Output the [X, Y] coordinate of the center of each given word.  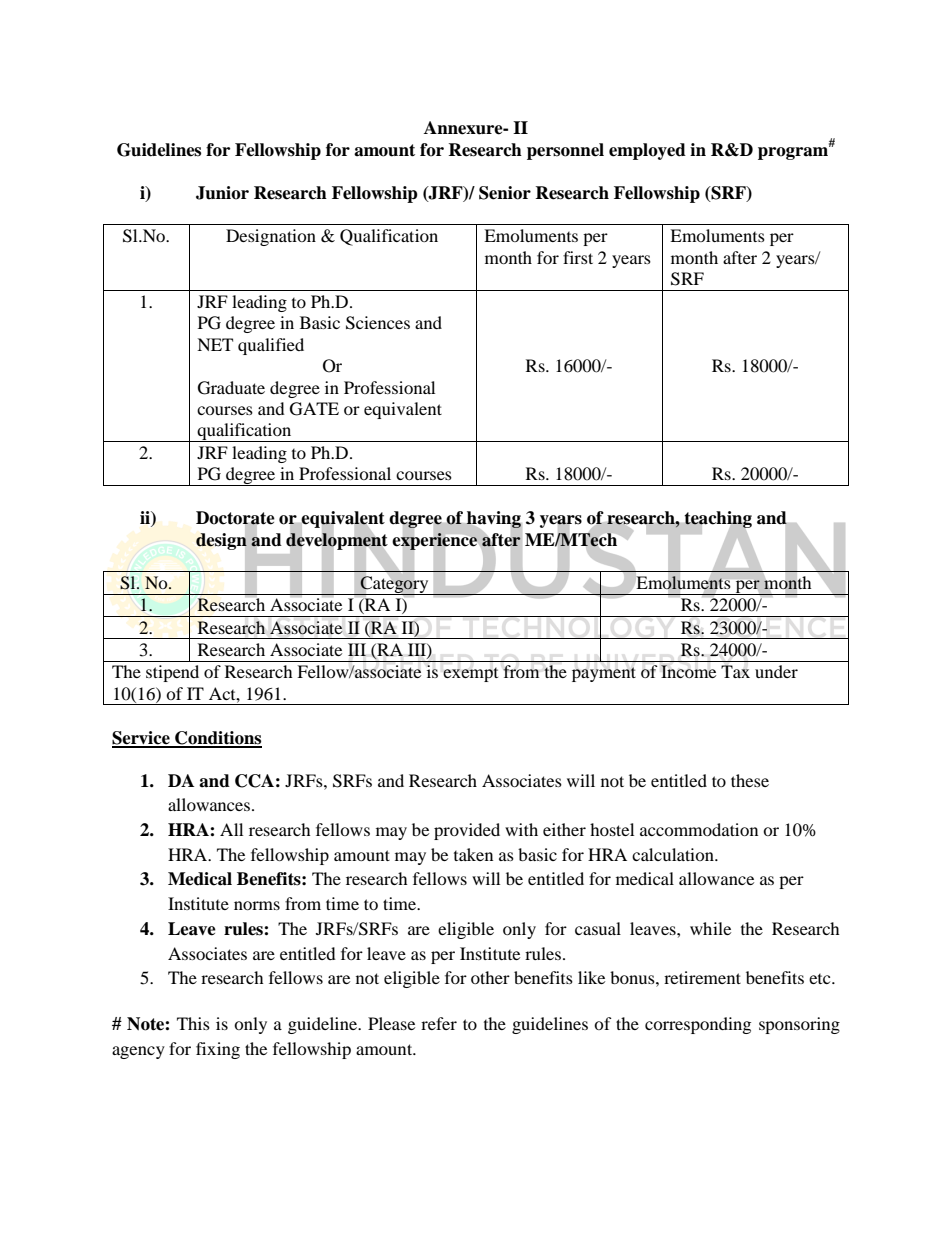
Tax [735, 671]
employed [647, 151]
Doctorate [235, 519]
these [750, 780]
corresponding [698, 1025]
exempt [470, 675]
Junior [222, 193]
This [193, 1023]
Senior [505, 193]
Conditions [217, 739]
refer [439, 1023]
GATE [314, 409]
